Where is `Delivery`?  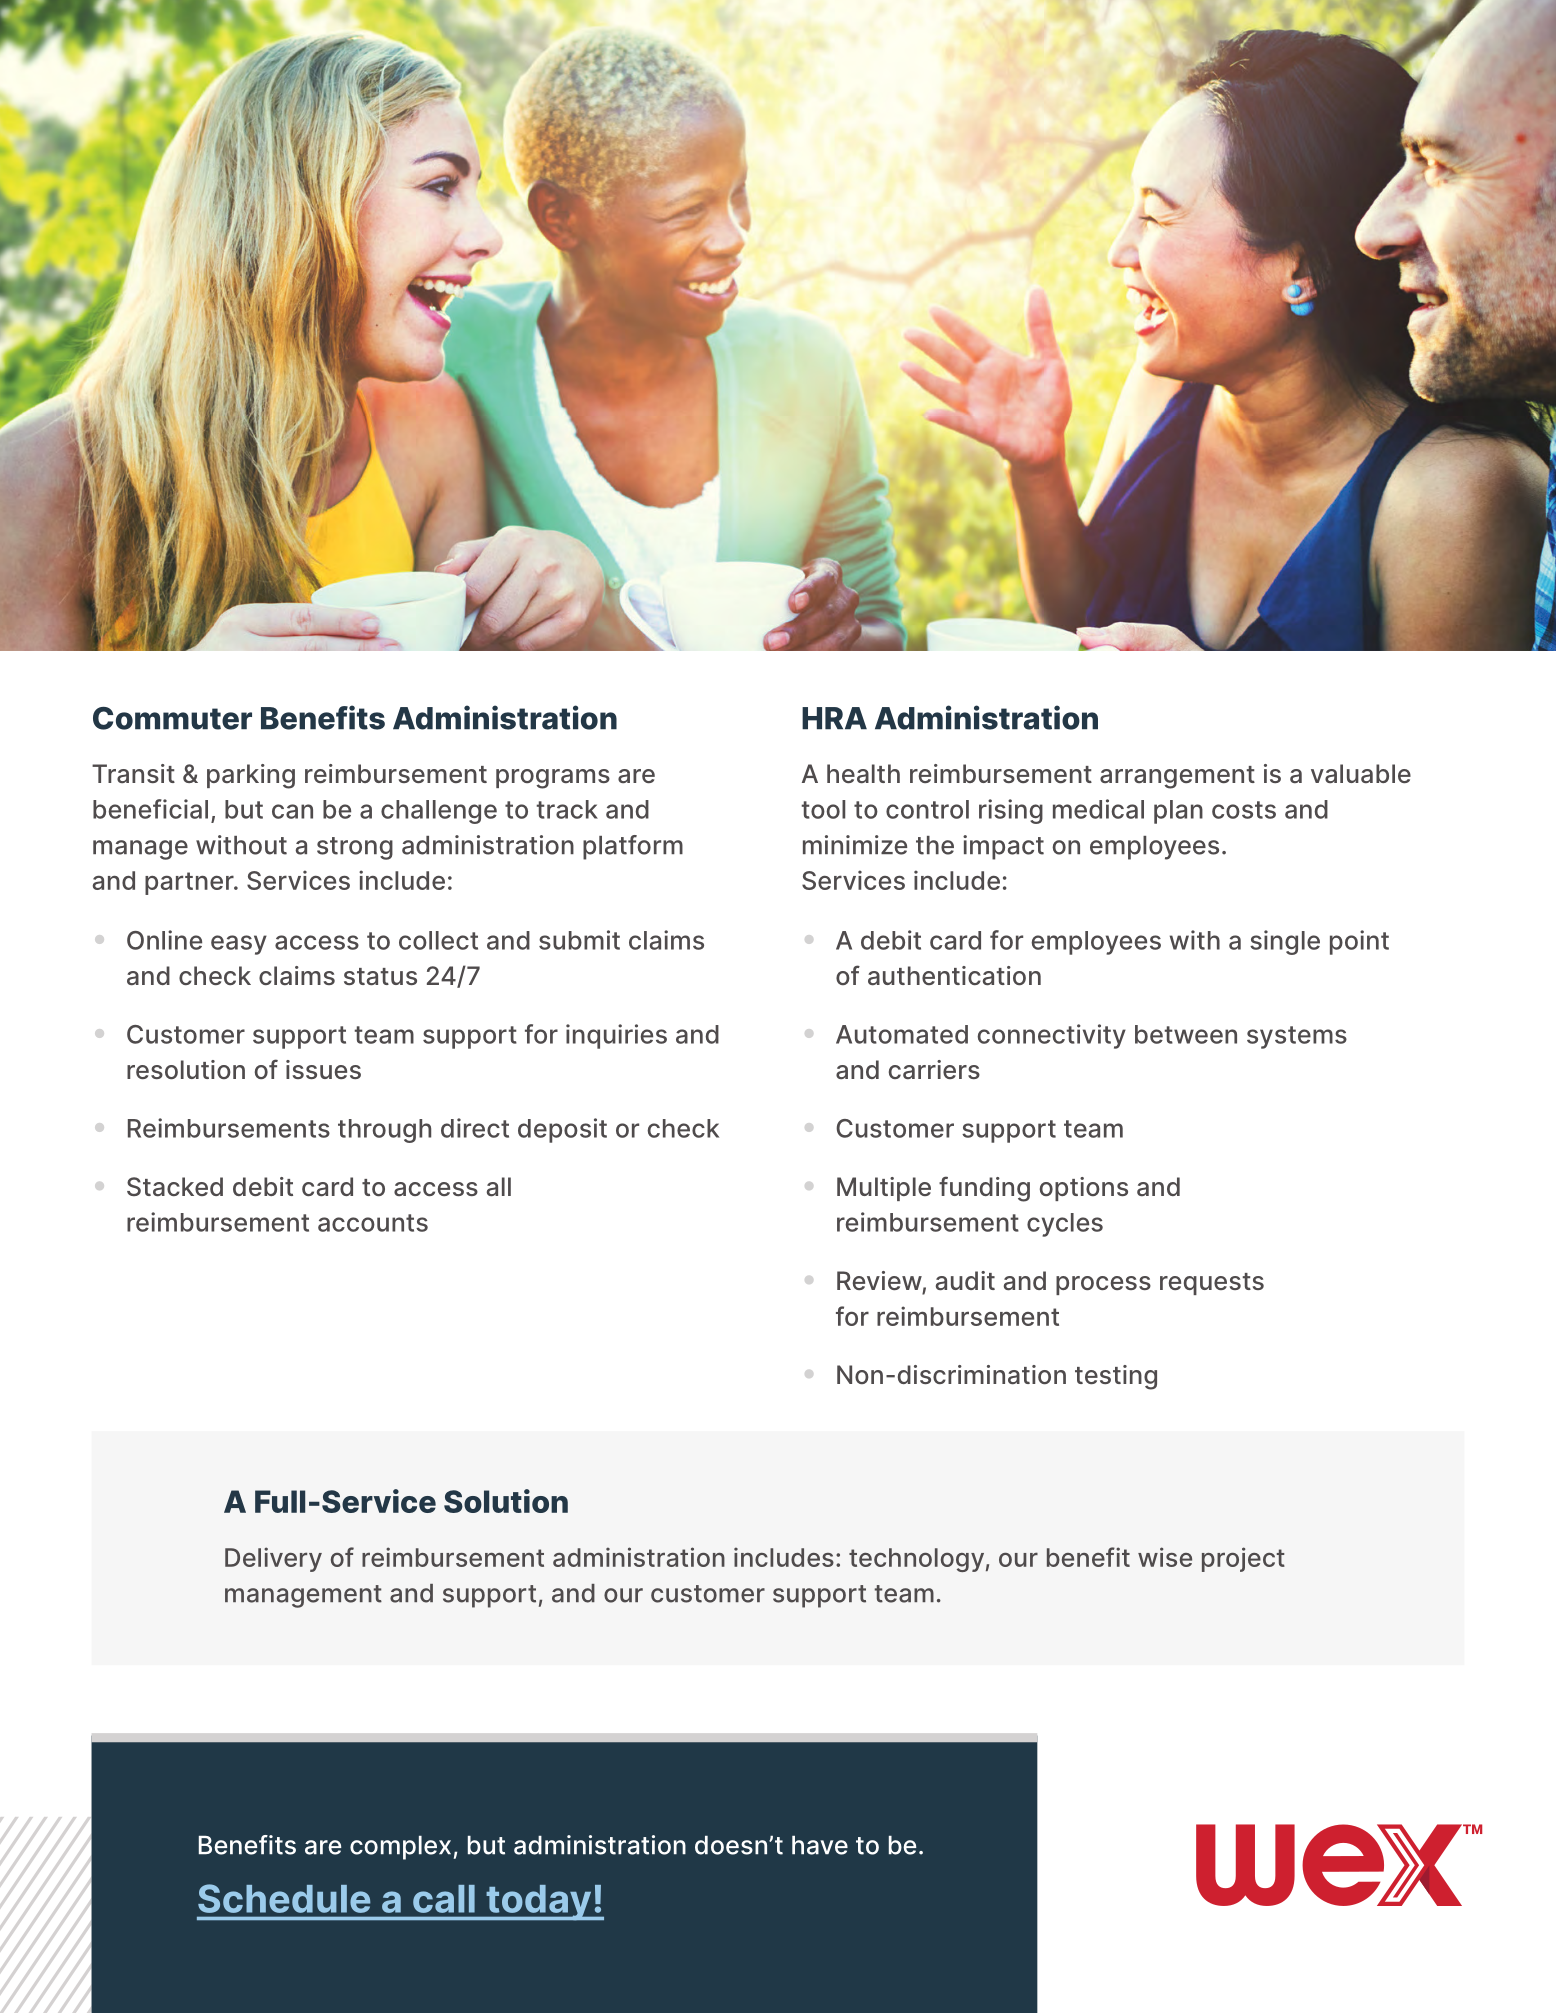
Delivery is located at coordinates (273, 1559).
